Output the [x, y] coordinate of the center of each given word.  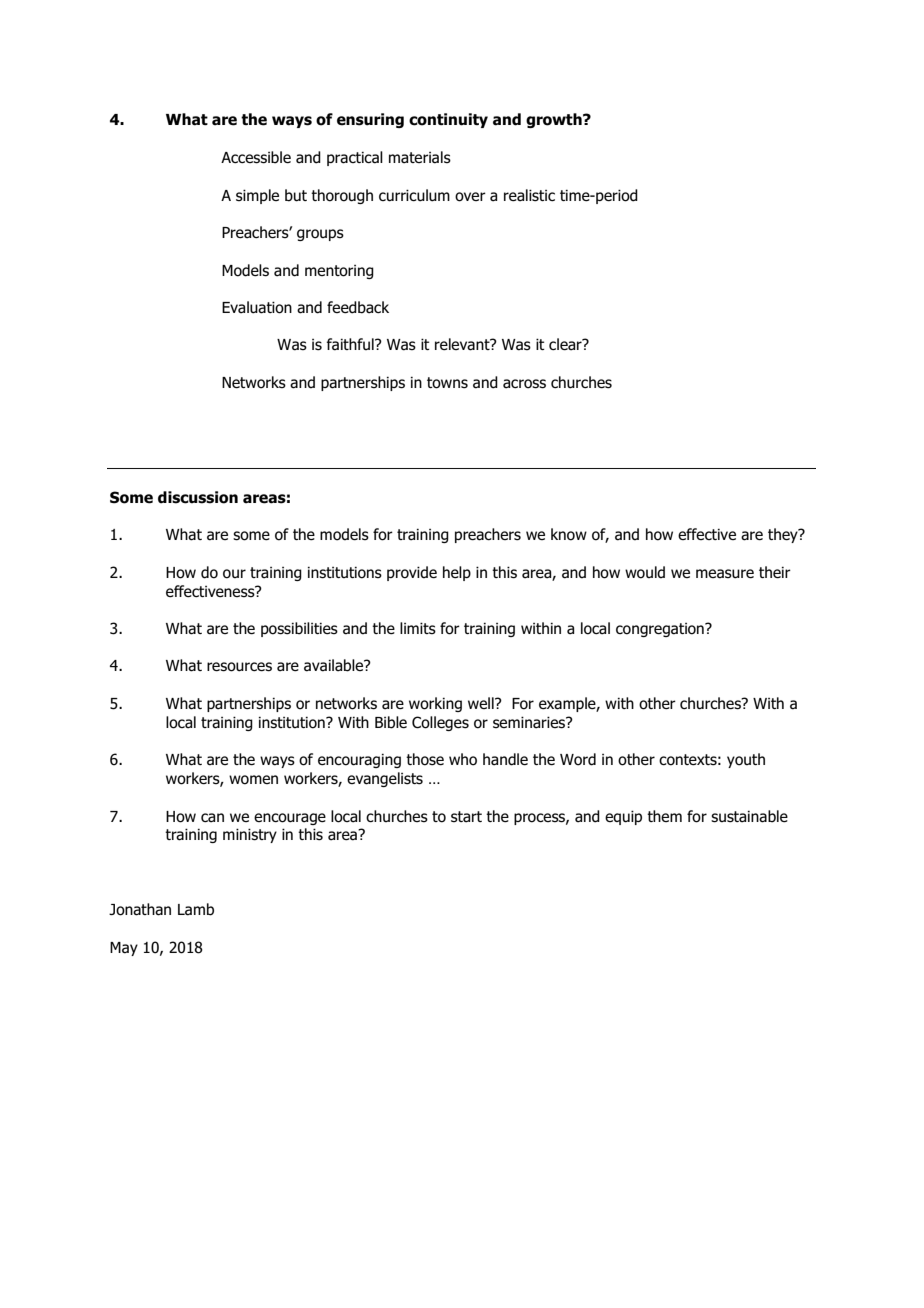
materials [420, 157]
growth [555, 120]
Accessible [256, 157]
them [664, 816]
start [466, 817]
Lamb [196, 909]
